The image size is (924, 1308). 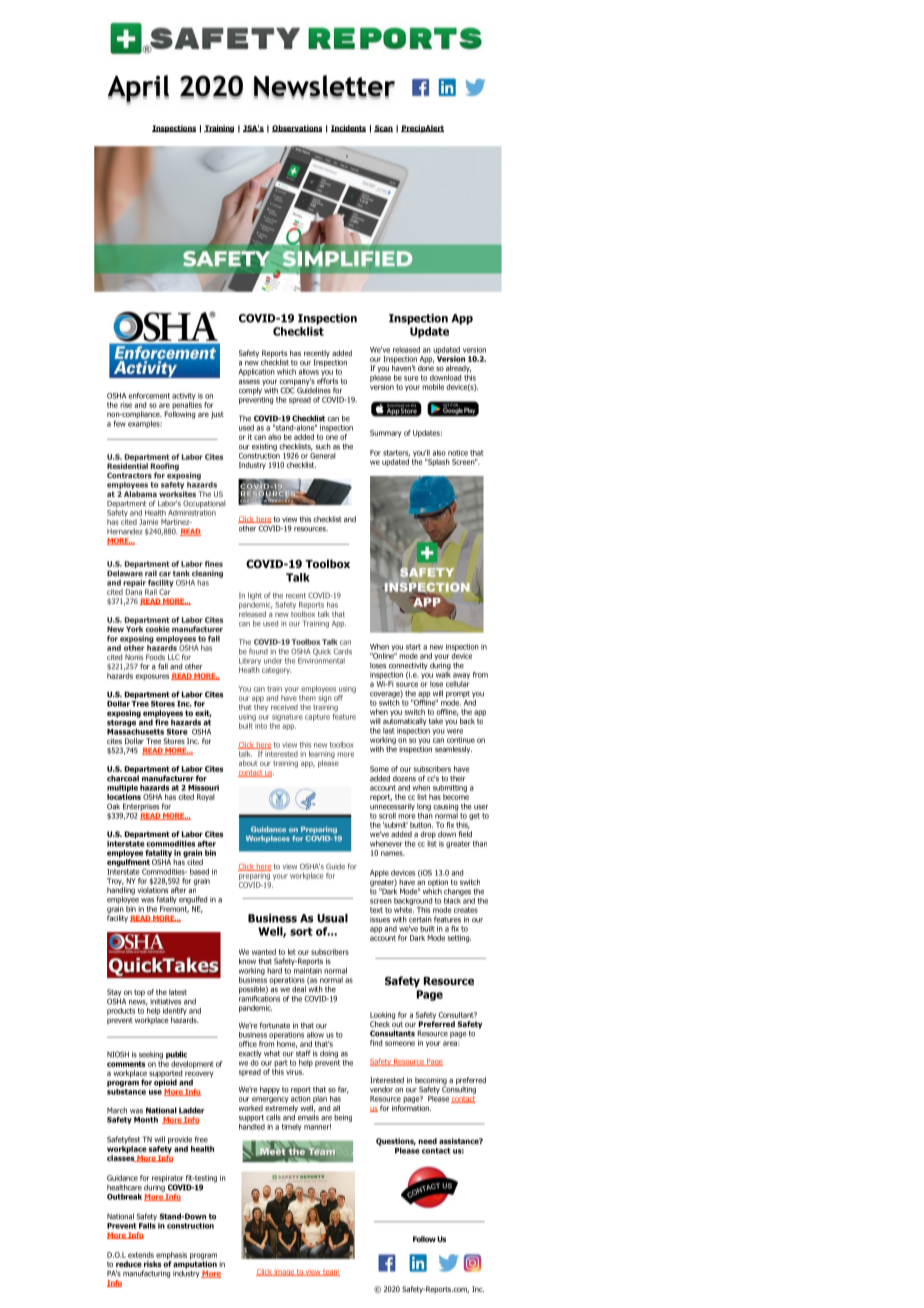 What do you see at coordinates (174, 657) in the page?
I see `LLC` at bounding box center [174, 657].
